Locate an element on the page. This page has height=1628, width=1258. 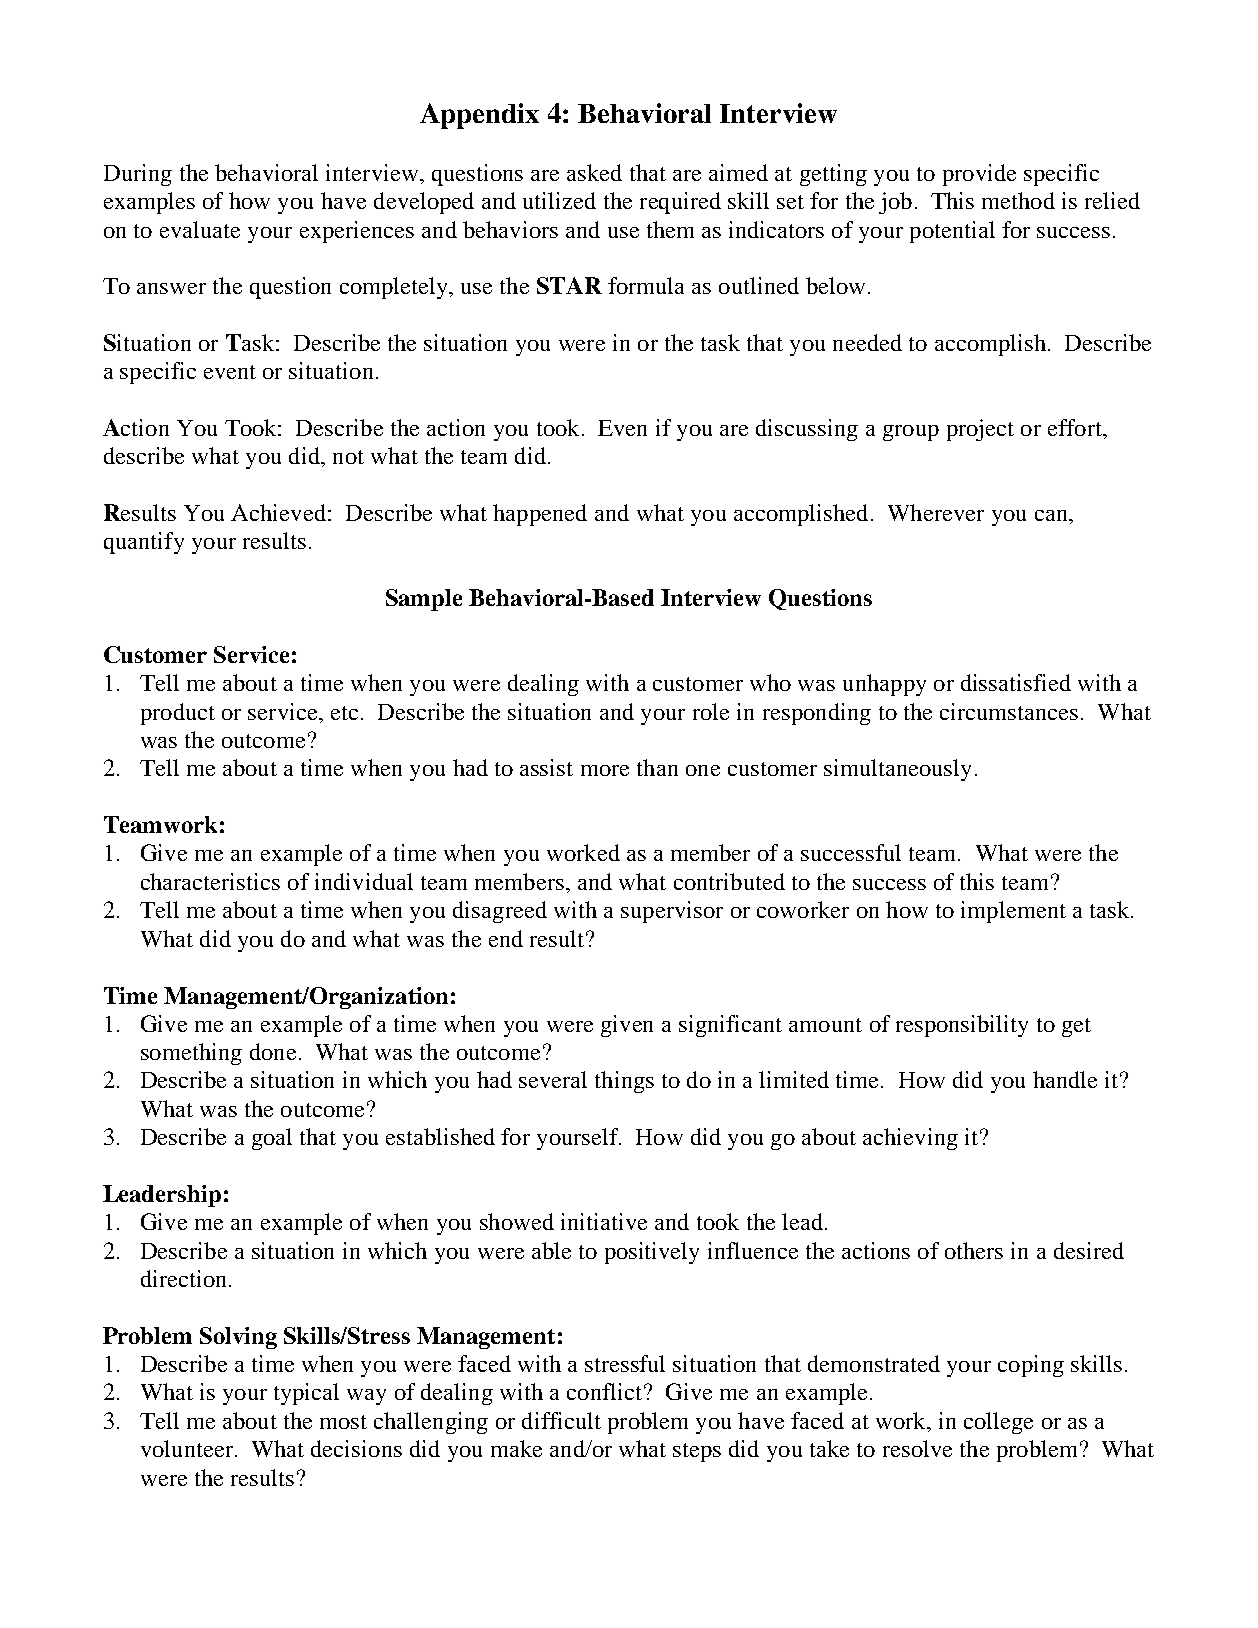
asked is located at coordinates (594, 172).
